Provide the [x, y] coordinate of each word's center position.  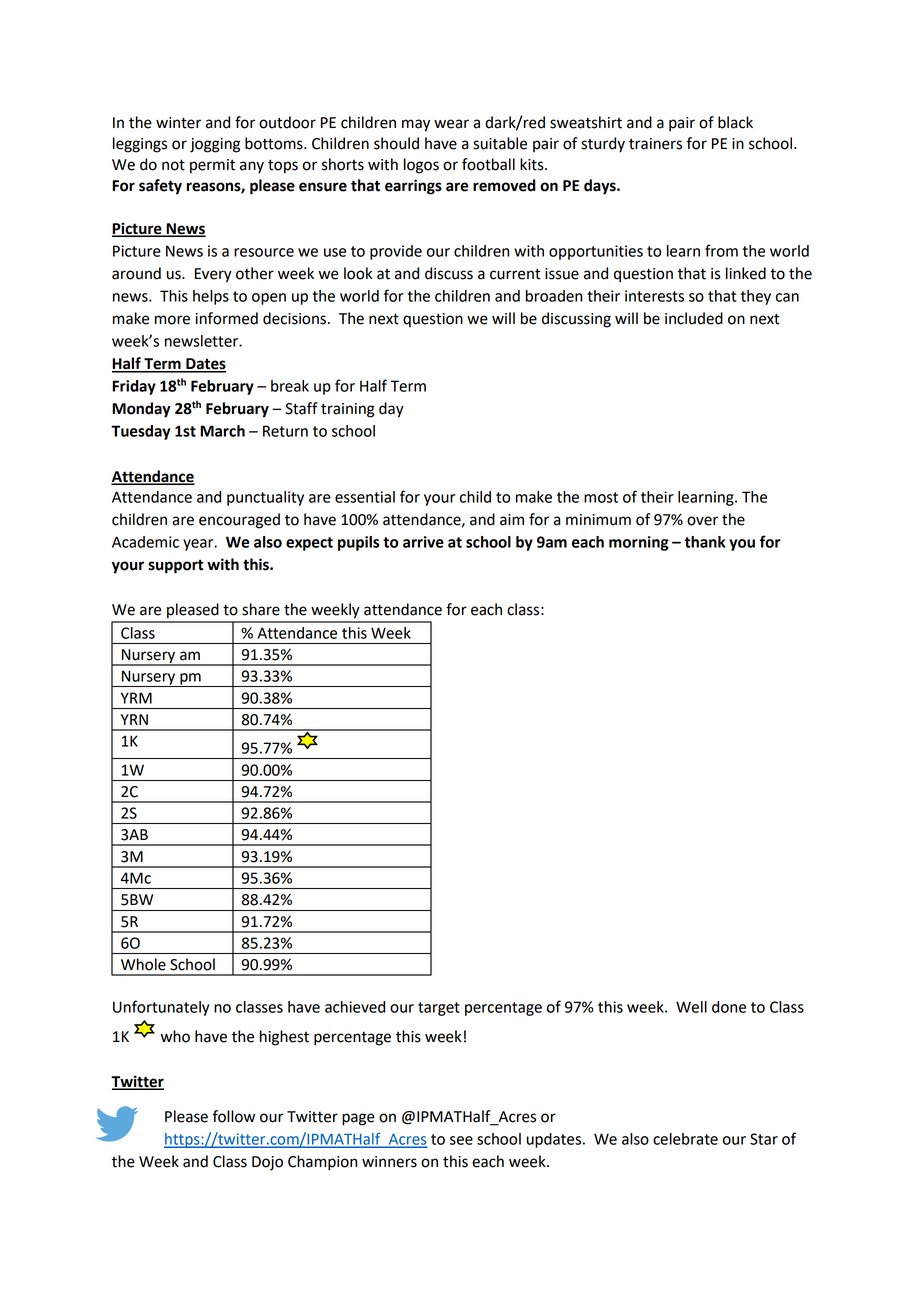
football [488, 164]
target [439, 1009]
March [222, 431]
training [348, 410]
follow [233, 1116]
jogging [215, 145]
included [694, 318]
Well [691, 1007]
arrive [423, 542]
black [735, 122]
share [261, 609]
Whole [143, 964]
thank [705, 542]
